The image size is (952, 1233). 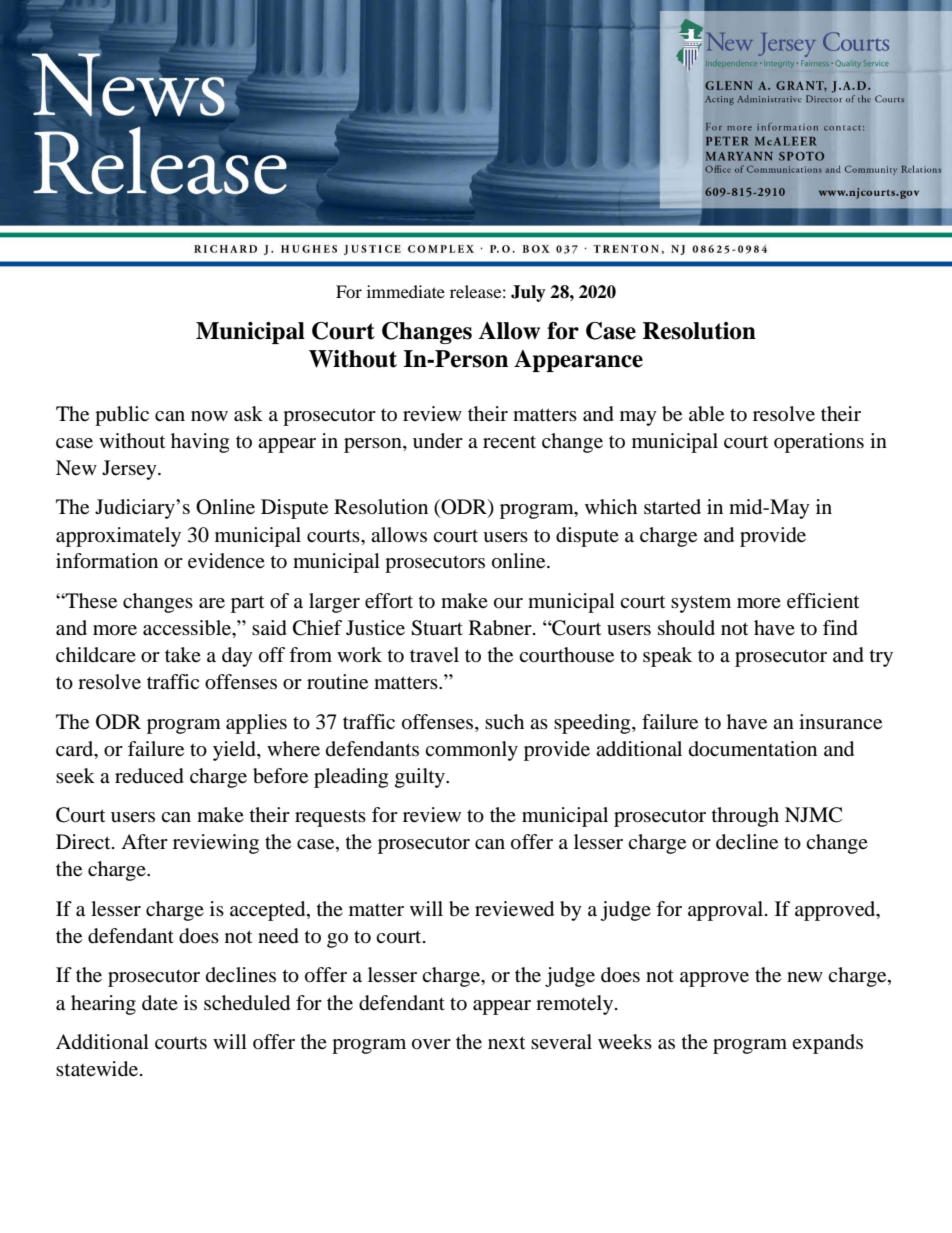 I want to click on take, so click(x=183, y=655).
